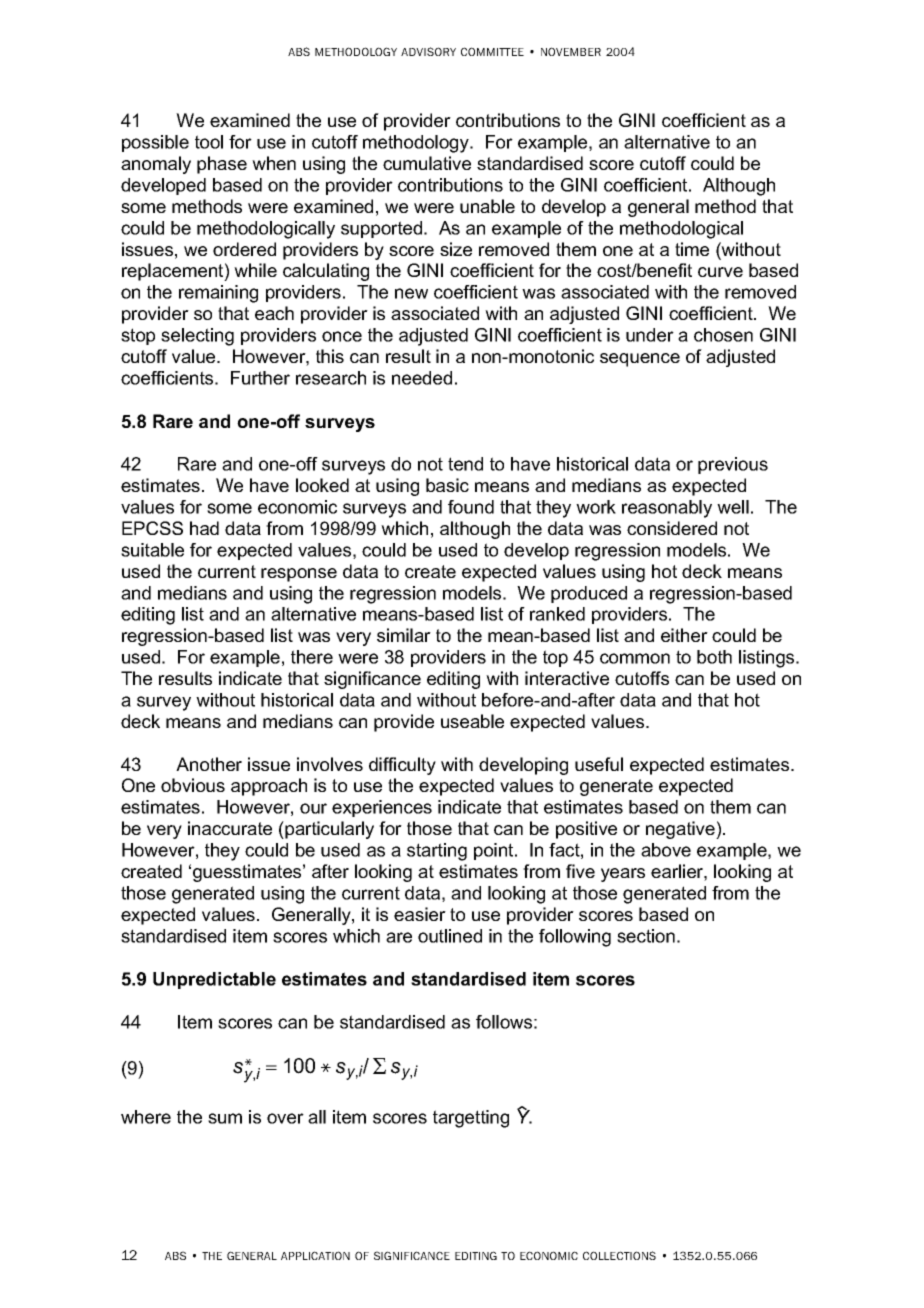 The height and width of the screenshot is (1308, 924). Describe the element at coordinates (635, 658) in the screenshot. I see `common` at that location.
